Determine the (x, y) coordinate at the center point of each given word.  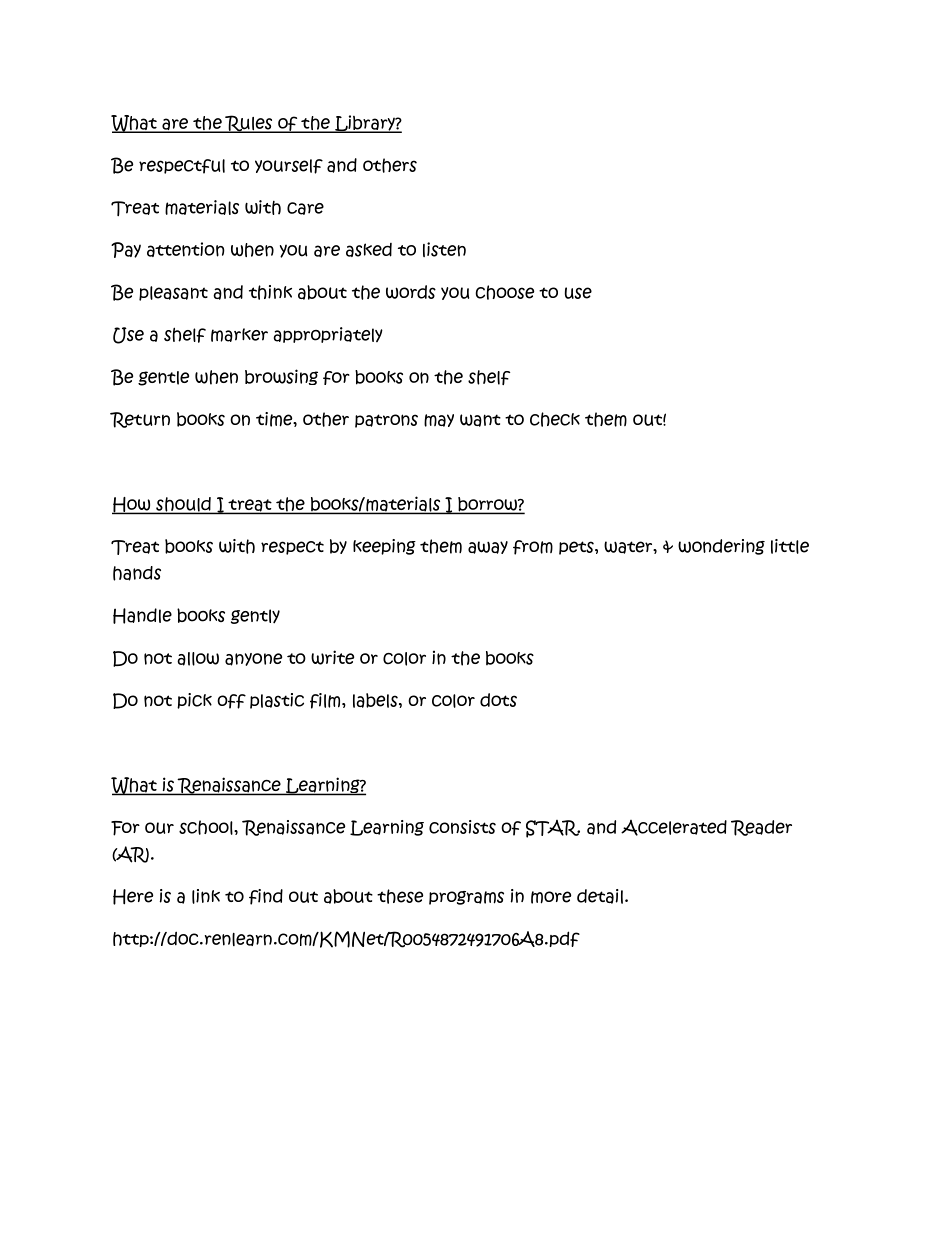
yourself (289, 166)
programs (466, 898)
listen (444, 249)
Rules (249, 124)
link (206, 896)
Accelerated (674, 828)
